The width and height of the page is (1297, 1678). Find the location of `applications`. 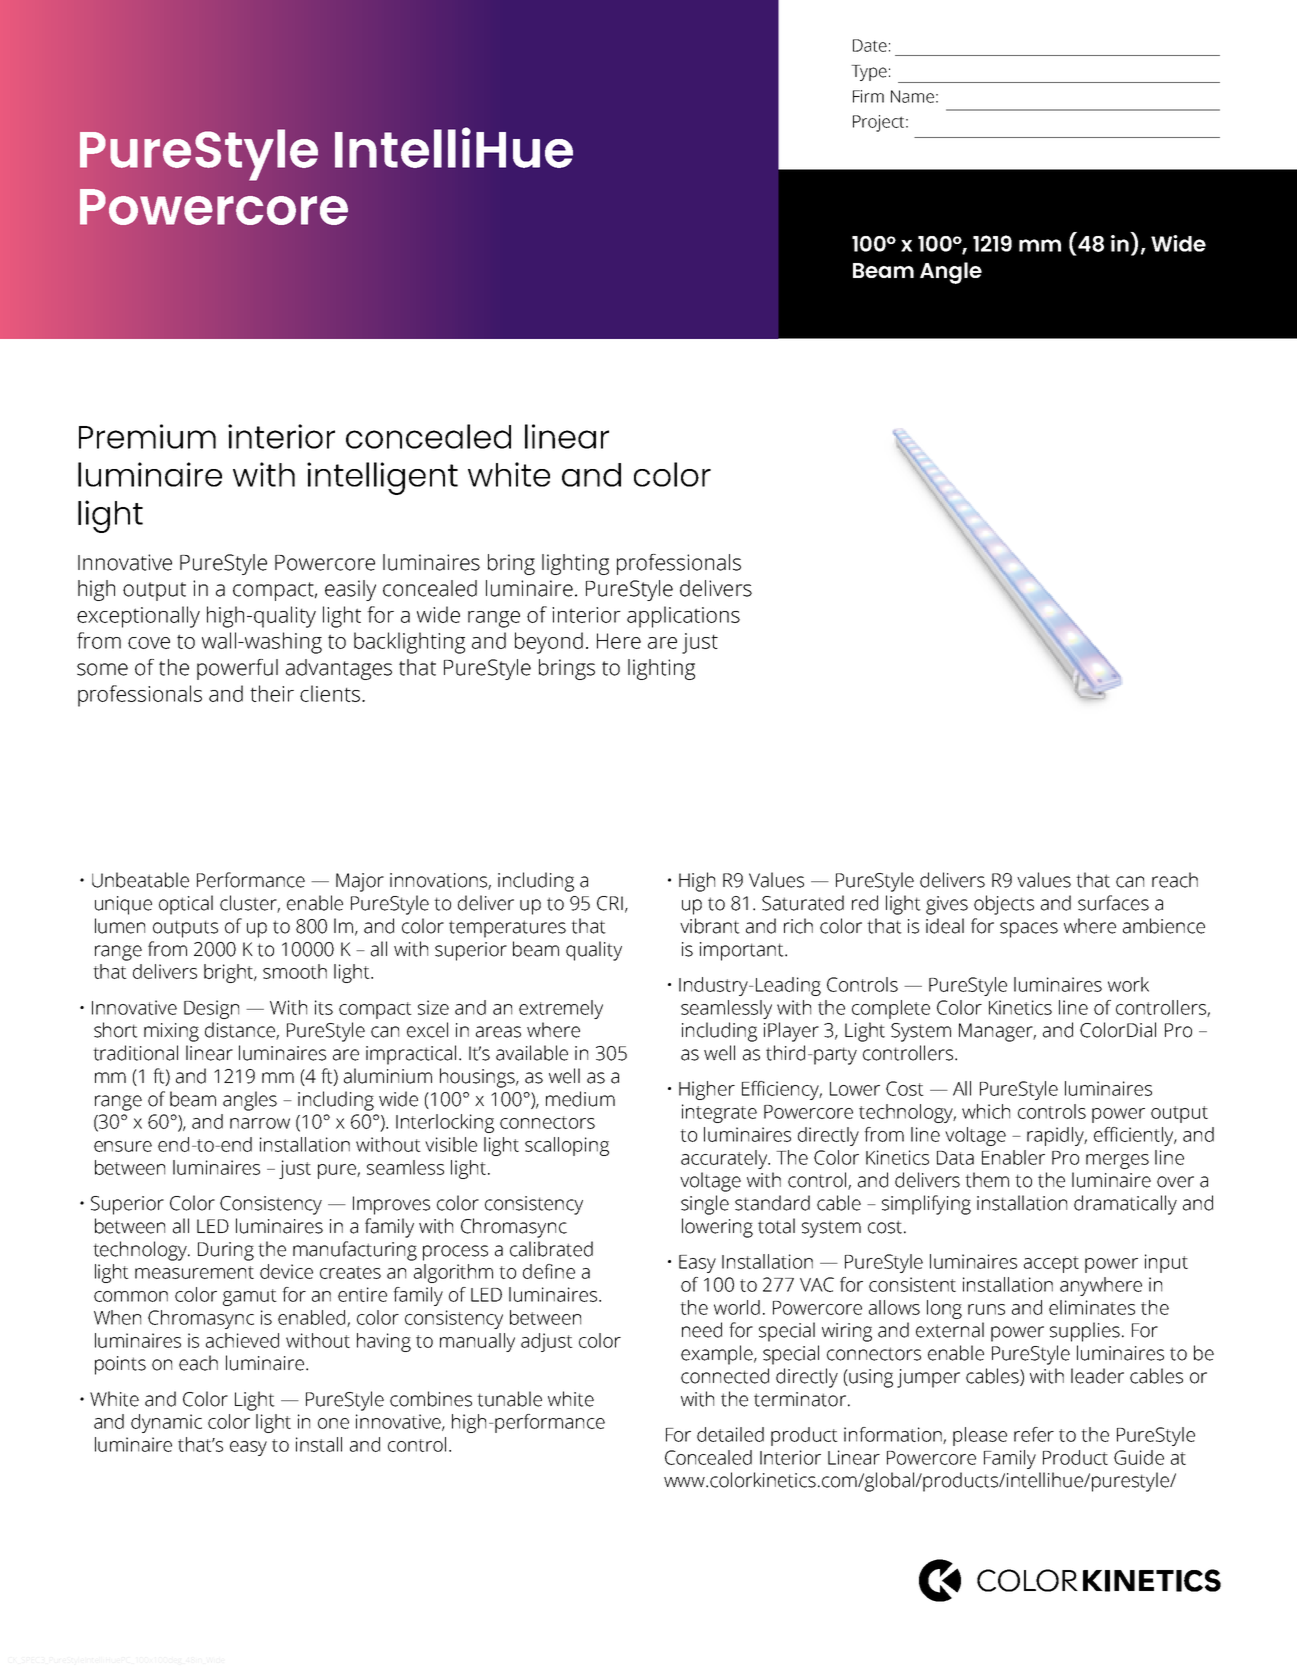

applications is located at coordinates (683, 617).
